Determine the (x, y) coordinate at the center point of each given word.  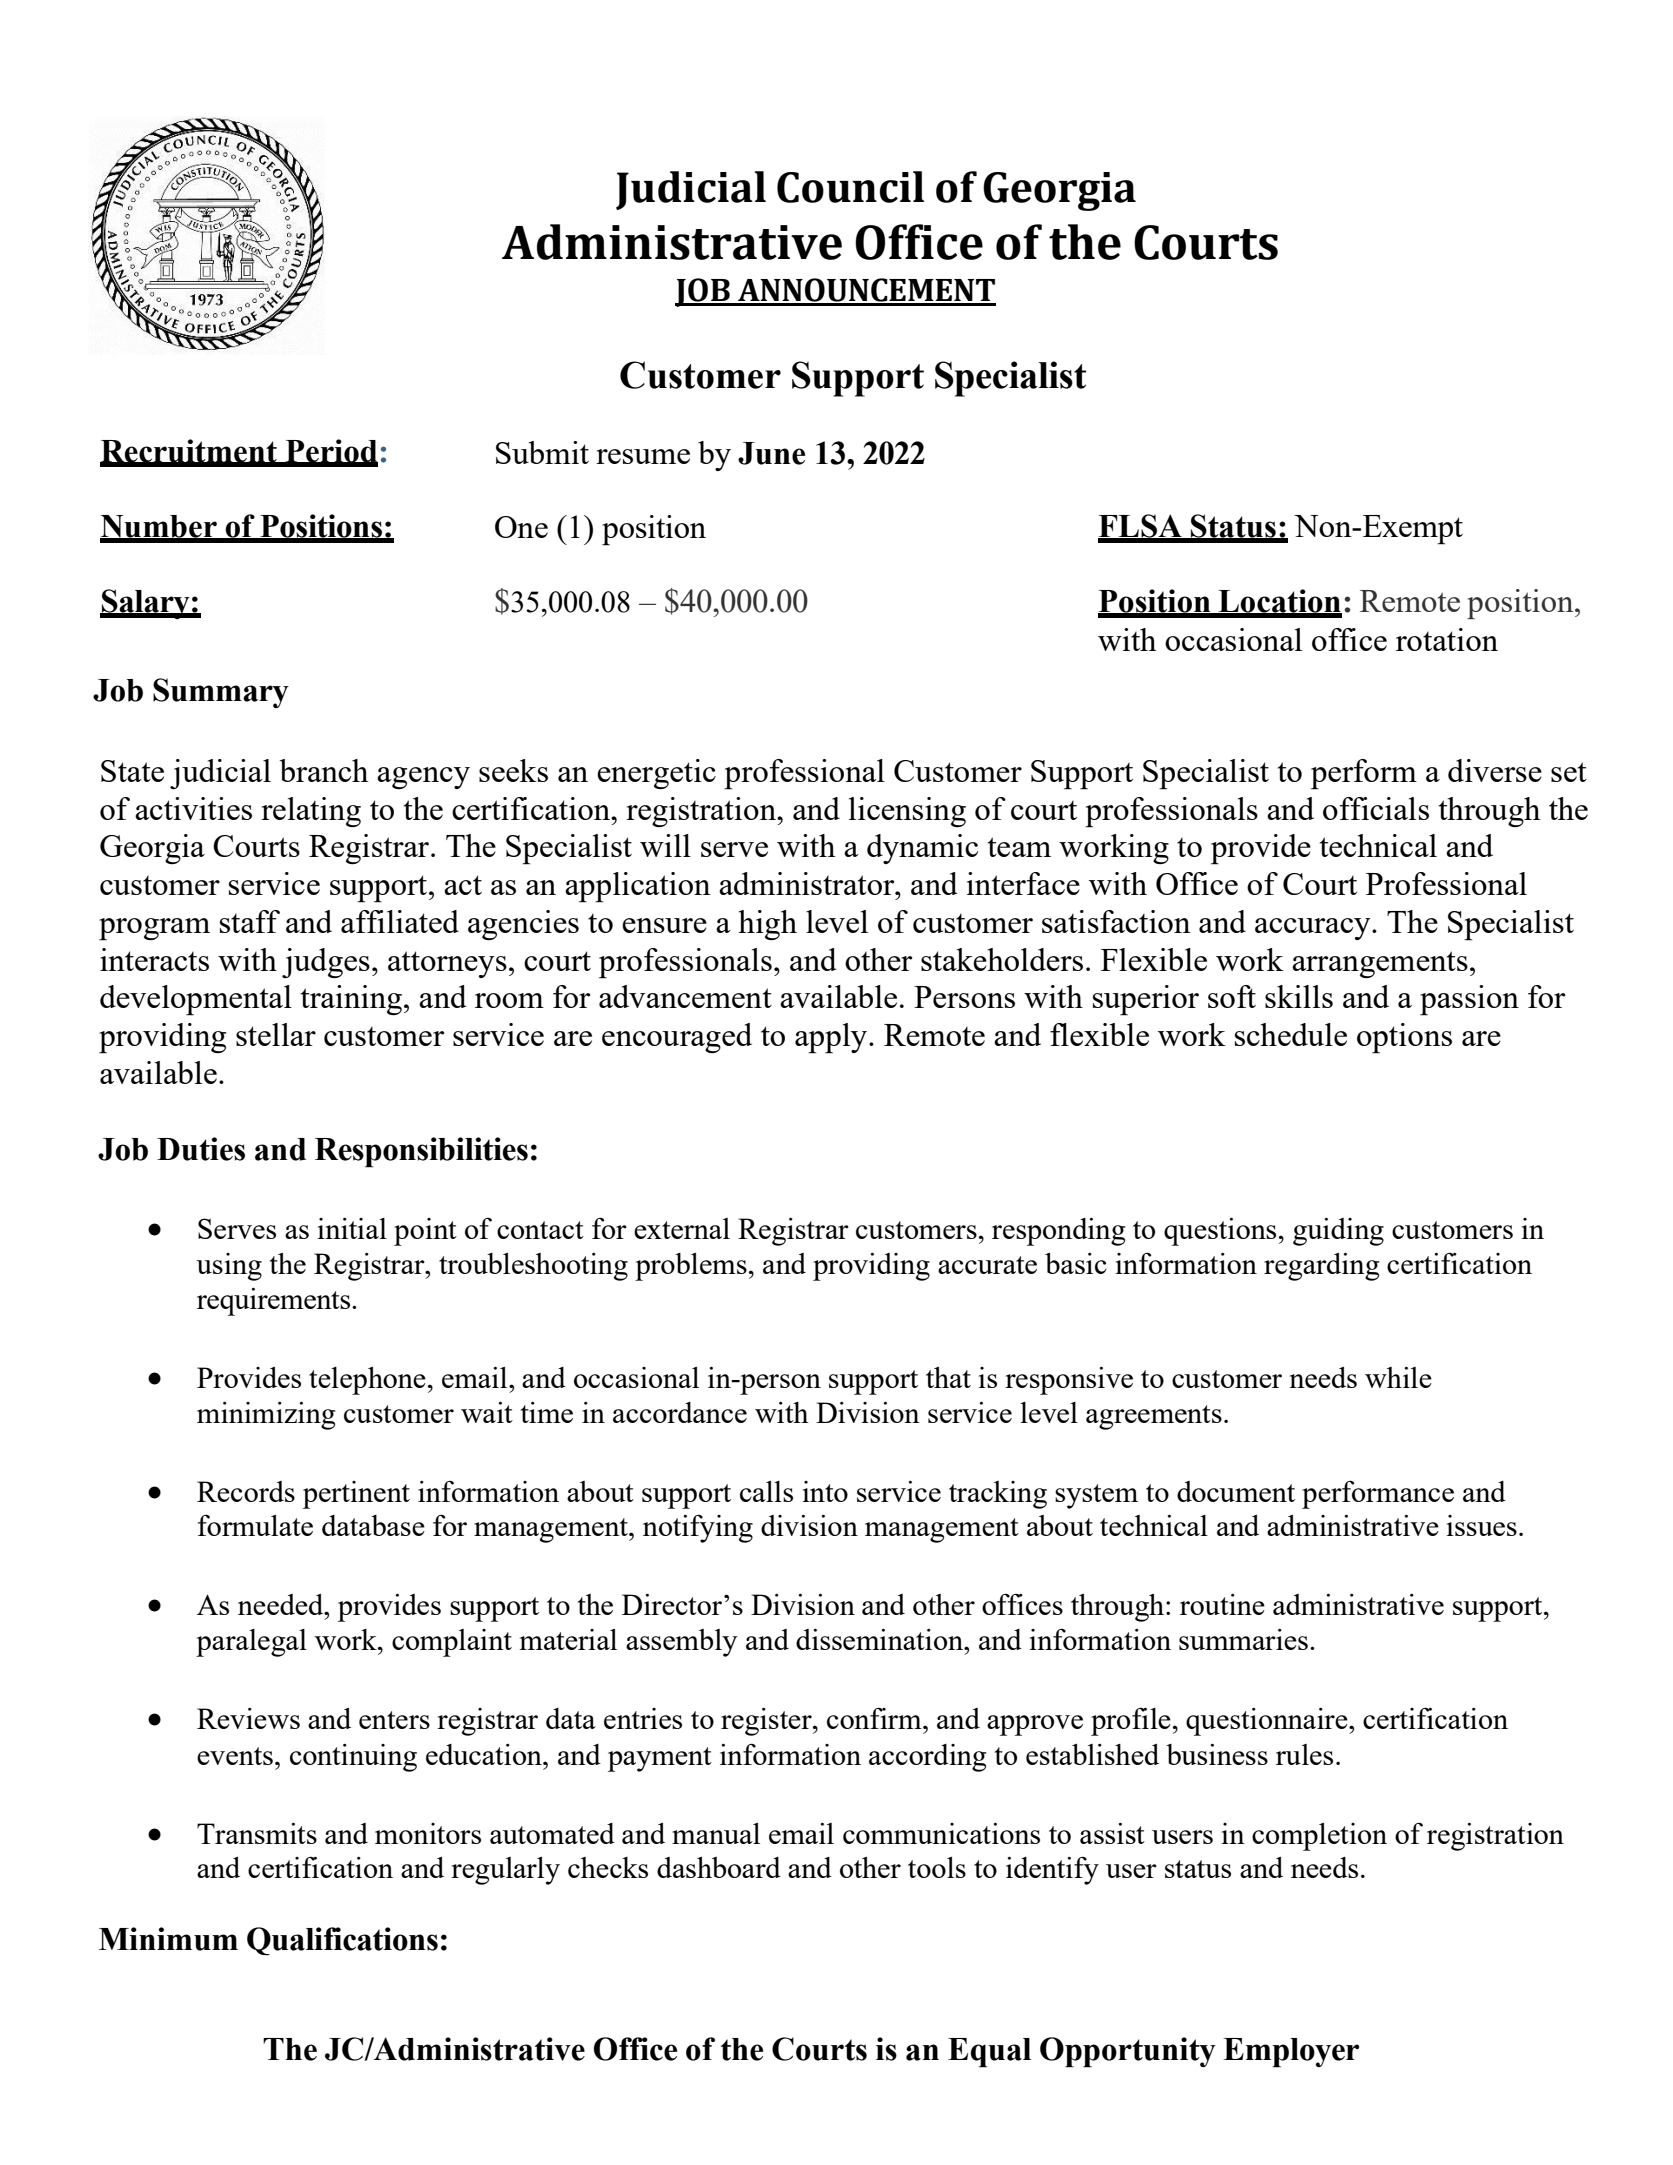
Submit (542, 452)
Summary (221, 693)
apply (832, 1038)
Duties (201, 1149)
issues (1481, 1525)
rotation (1447, 639)
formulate (255, 1525)
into (825, 1491)
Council (850, 187)
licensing (907, 812)
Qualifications (342, 1941)
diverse (1495, 770)
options (1404, 1038)
